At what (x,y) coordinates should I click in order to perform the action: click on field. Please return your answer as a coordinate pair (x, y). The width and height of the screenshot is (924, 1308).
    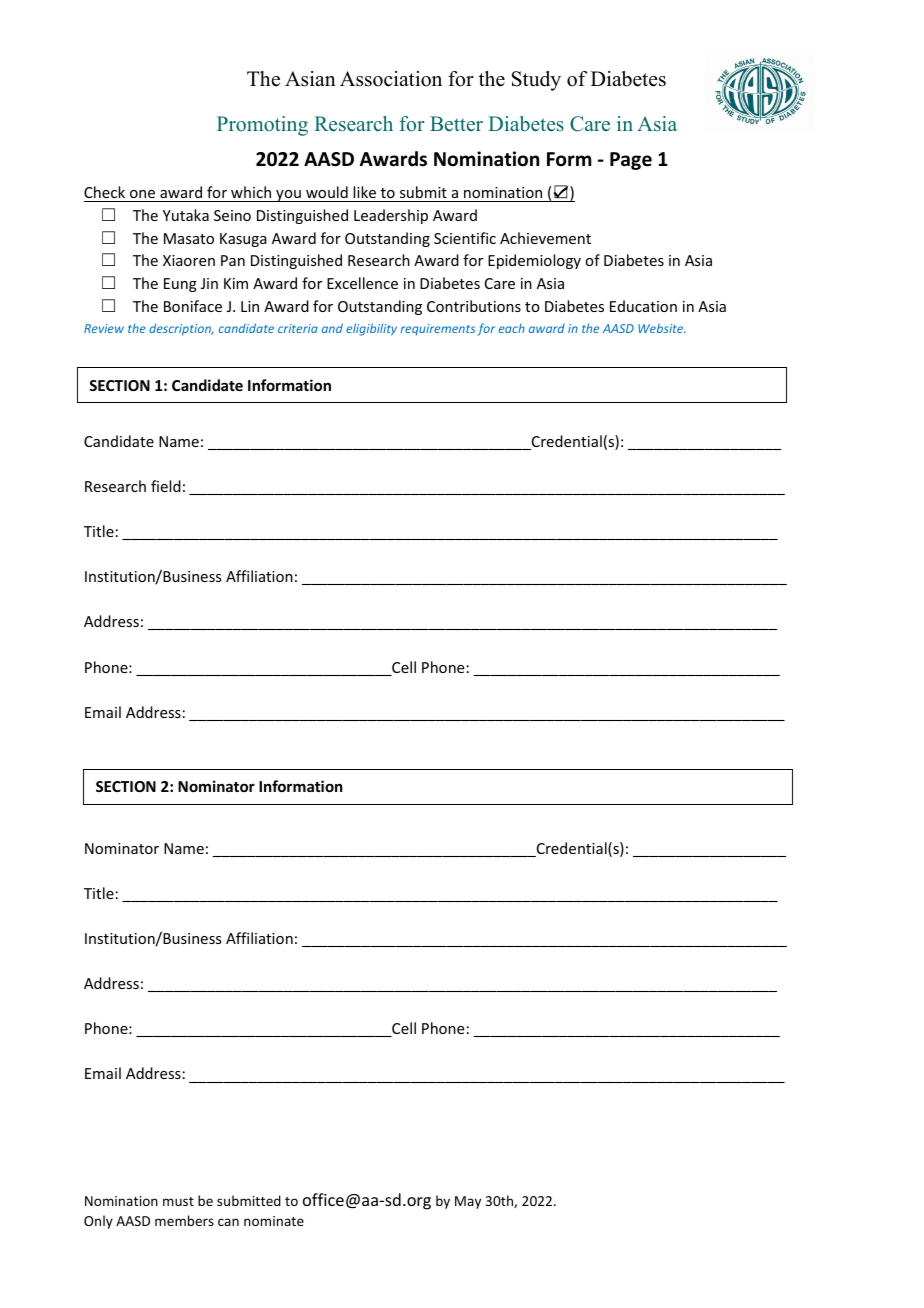
    Looking at the image, I should click on (166, 486).
